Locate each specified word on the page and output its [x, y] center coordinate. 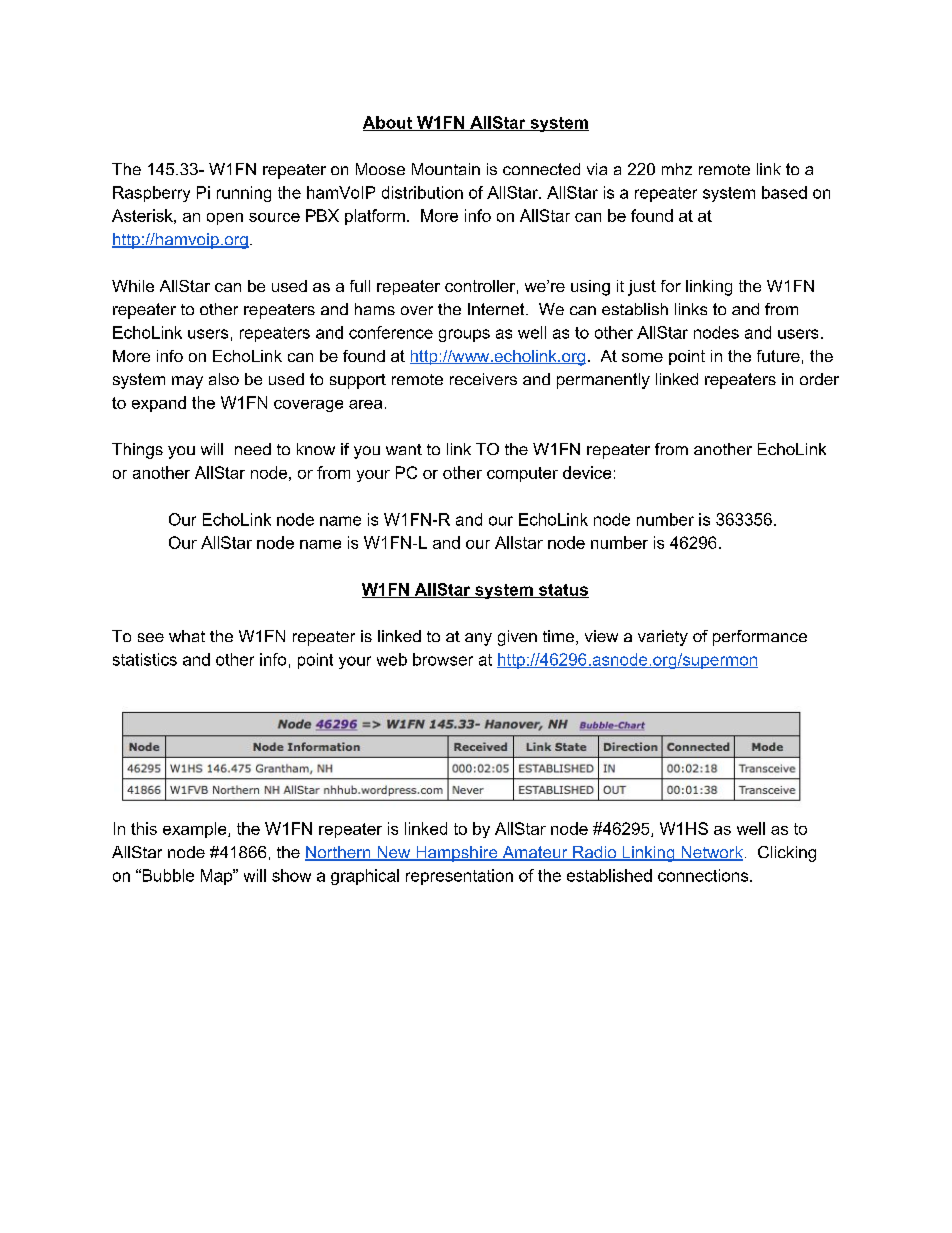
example [196, 830]
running [244, 194]
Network [711, 853]
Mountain [446, 169]
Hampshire [457, 854]
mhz [677, 169]
